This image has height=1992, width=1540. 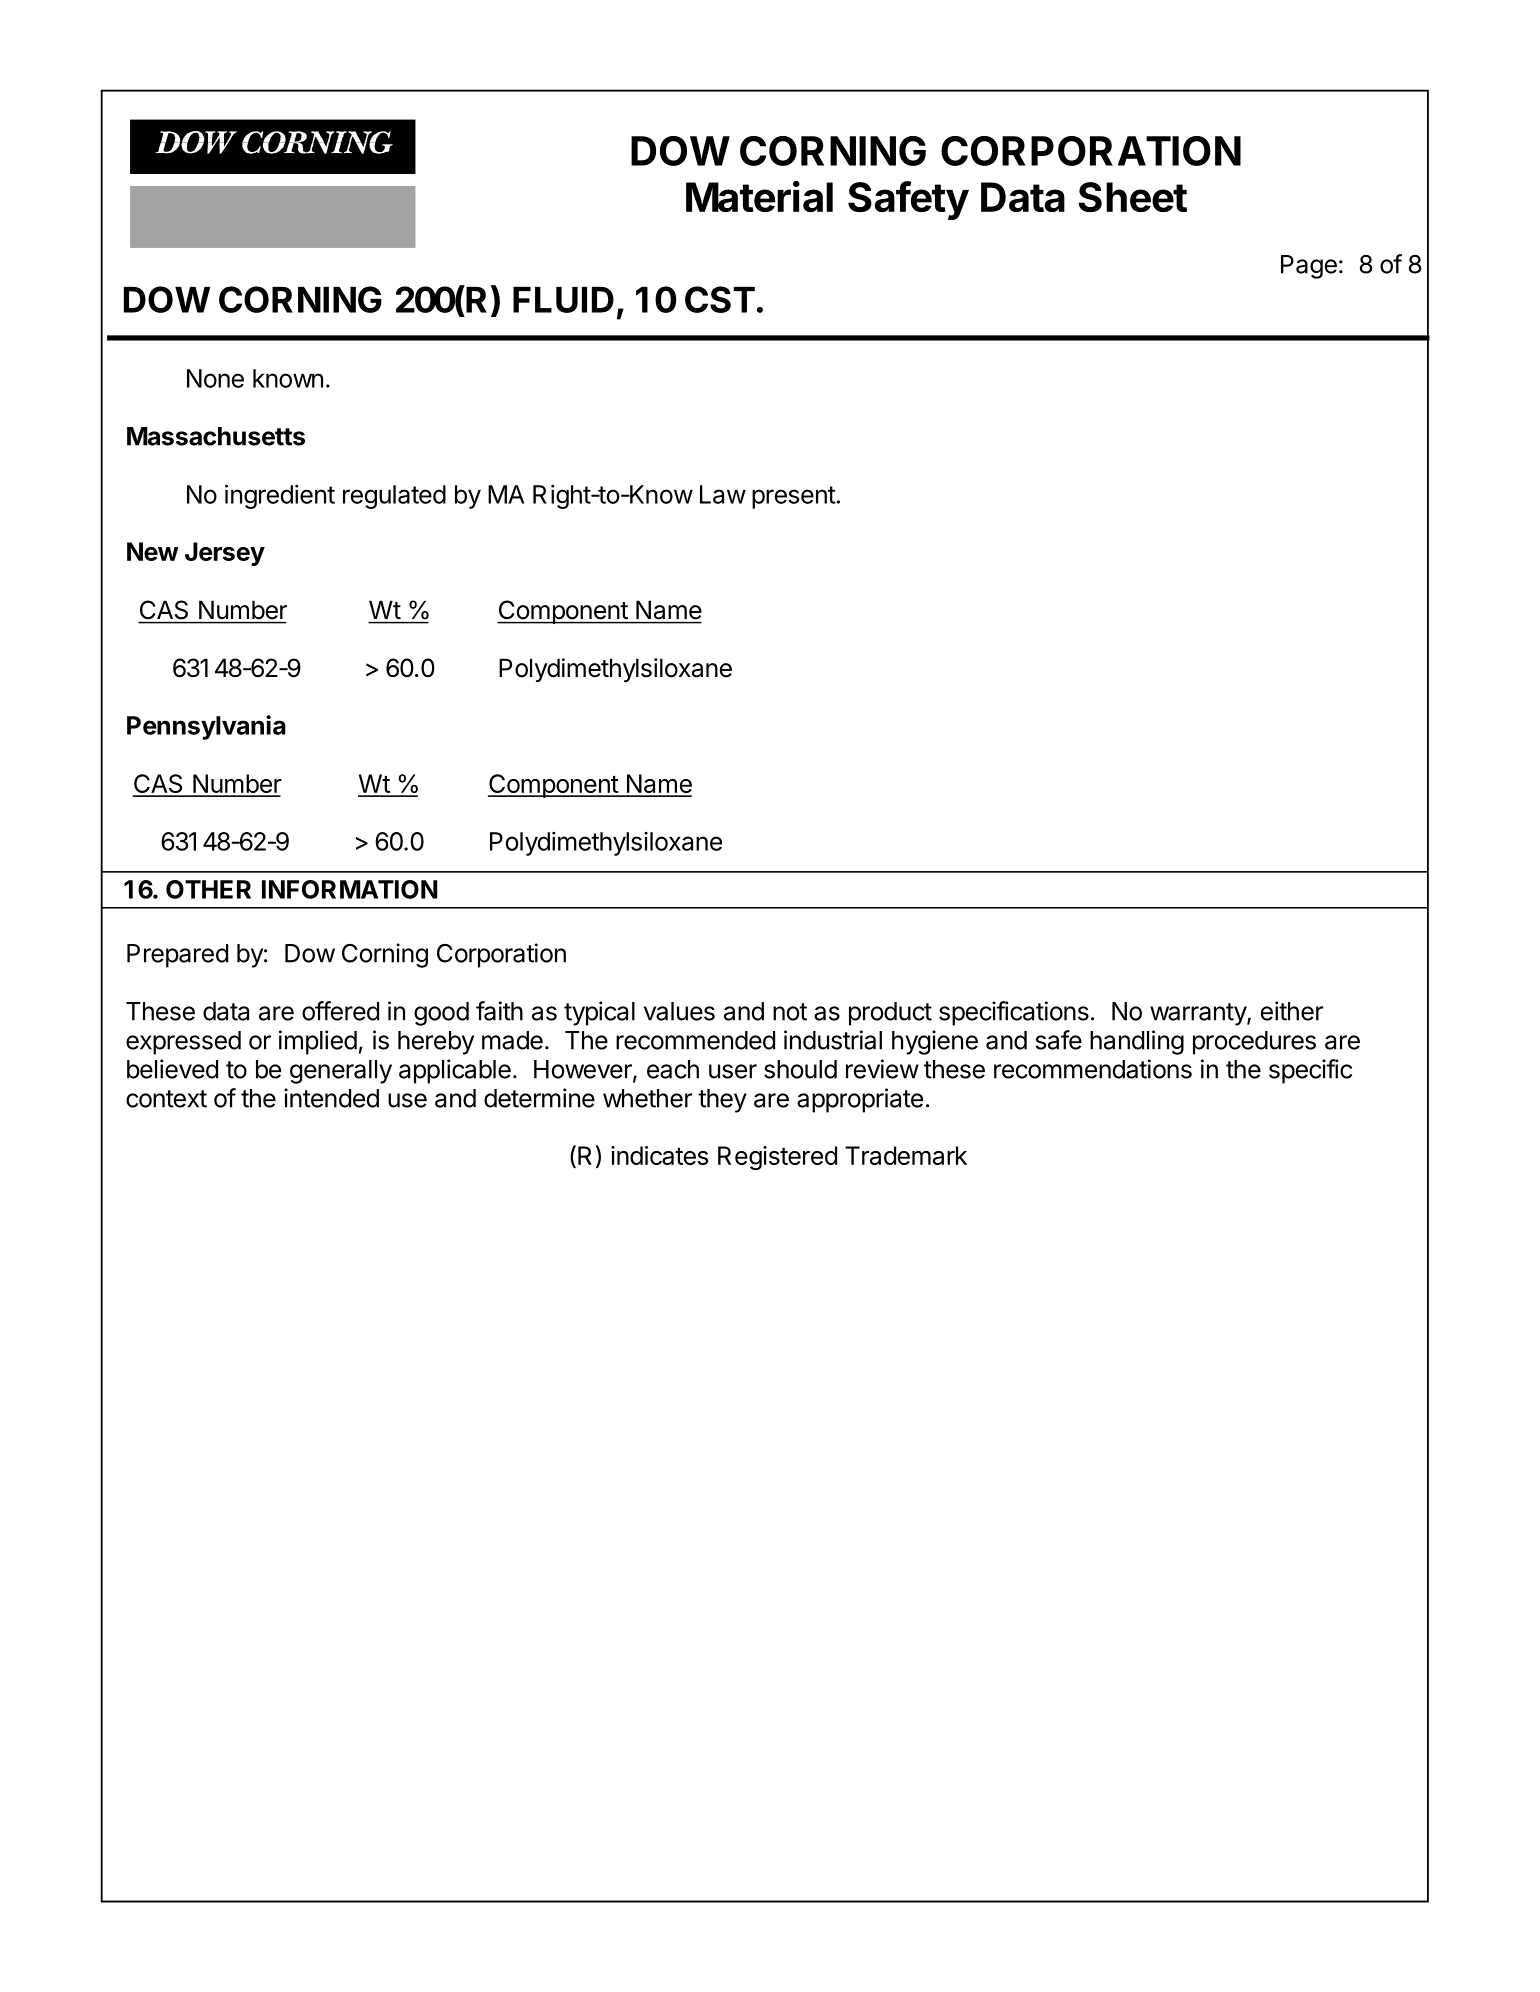 What do you see at coordinates (350, 889) in the image?
I see `INFORMATION` at bounding box center [350, 889].
